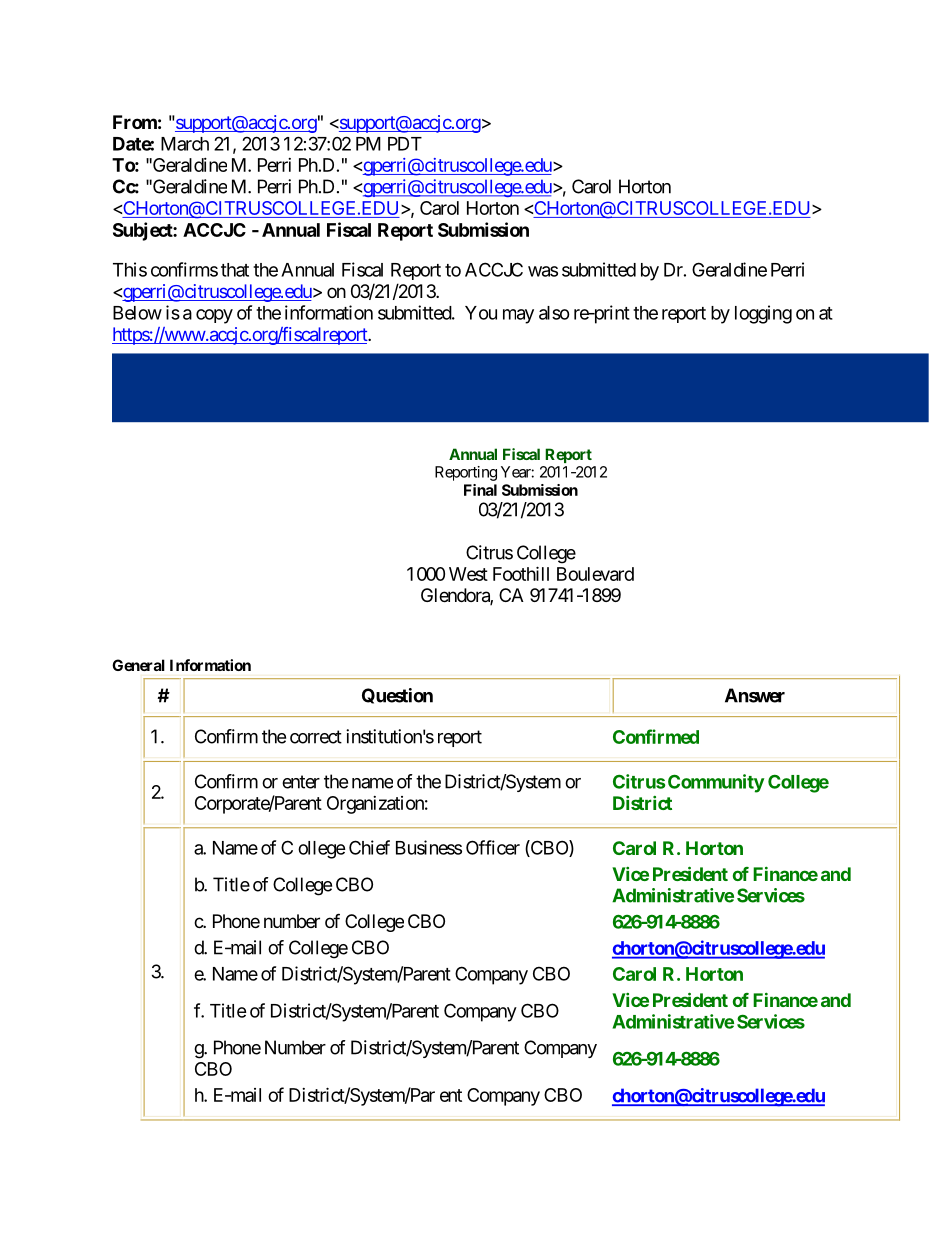  I want to click on Community, so click(716, 783).
